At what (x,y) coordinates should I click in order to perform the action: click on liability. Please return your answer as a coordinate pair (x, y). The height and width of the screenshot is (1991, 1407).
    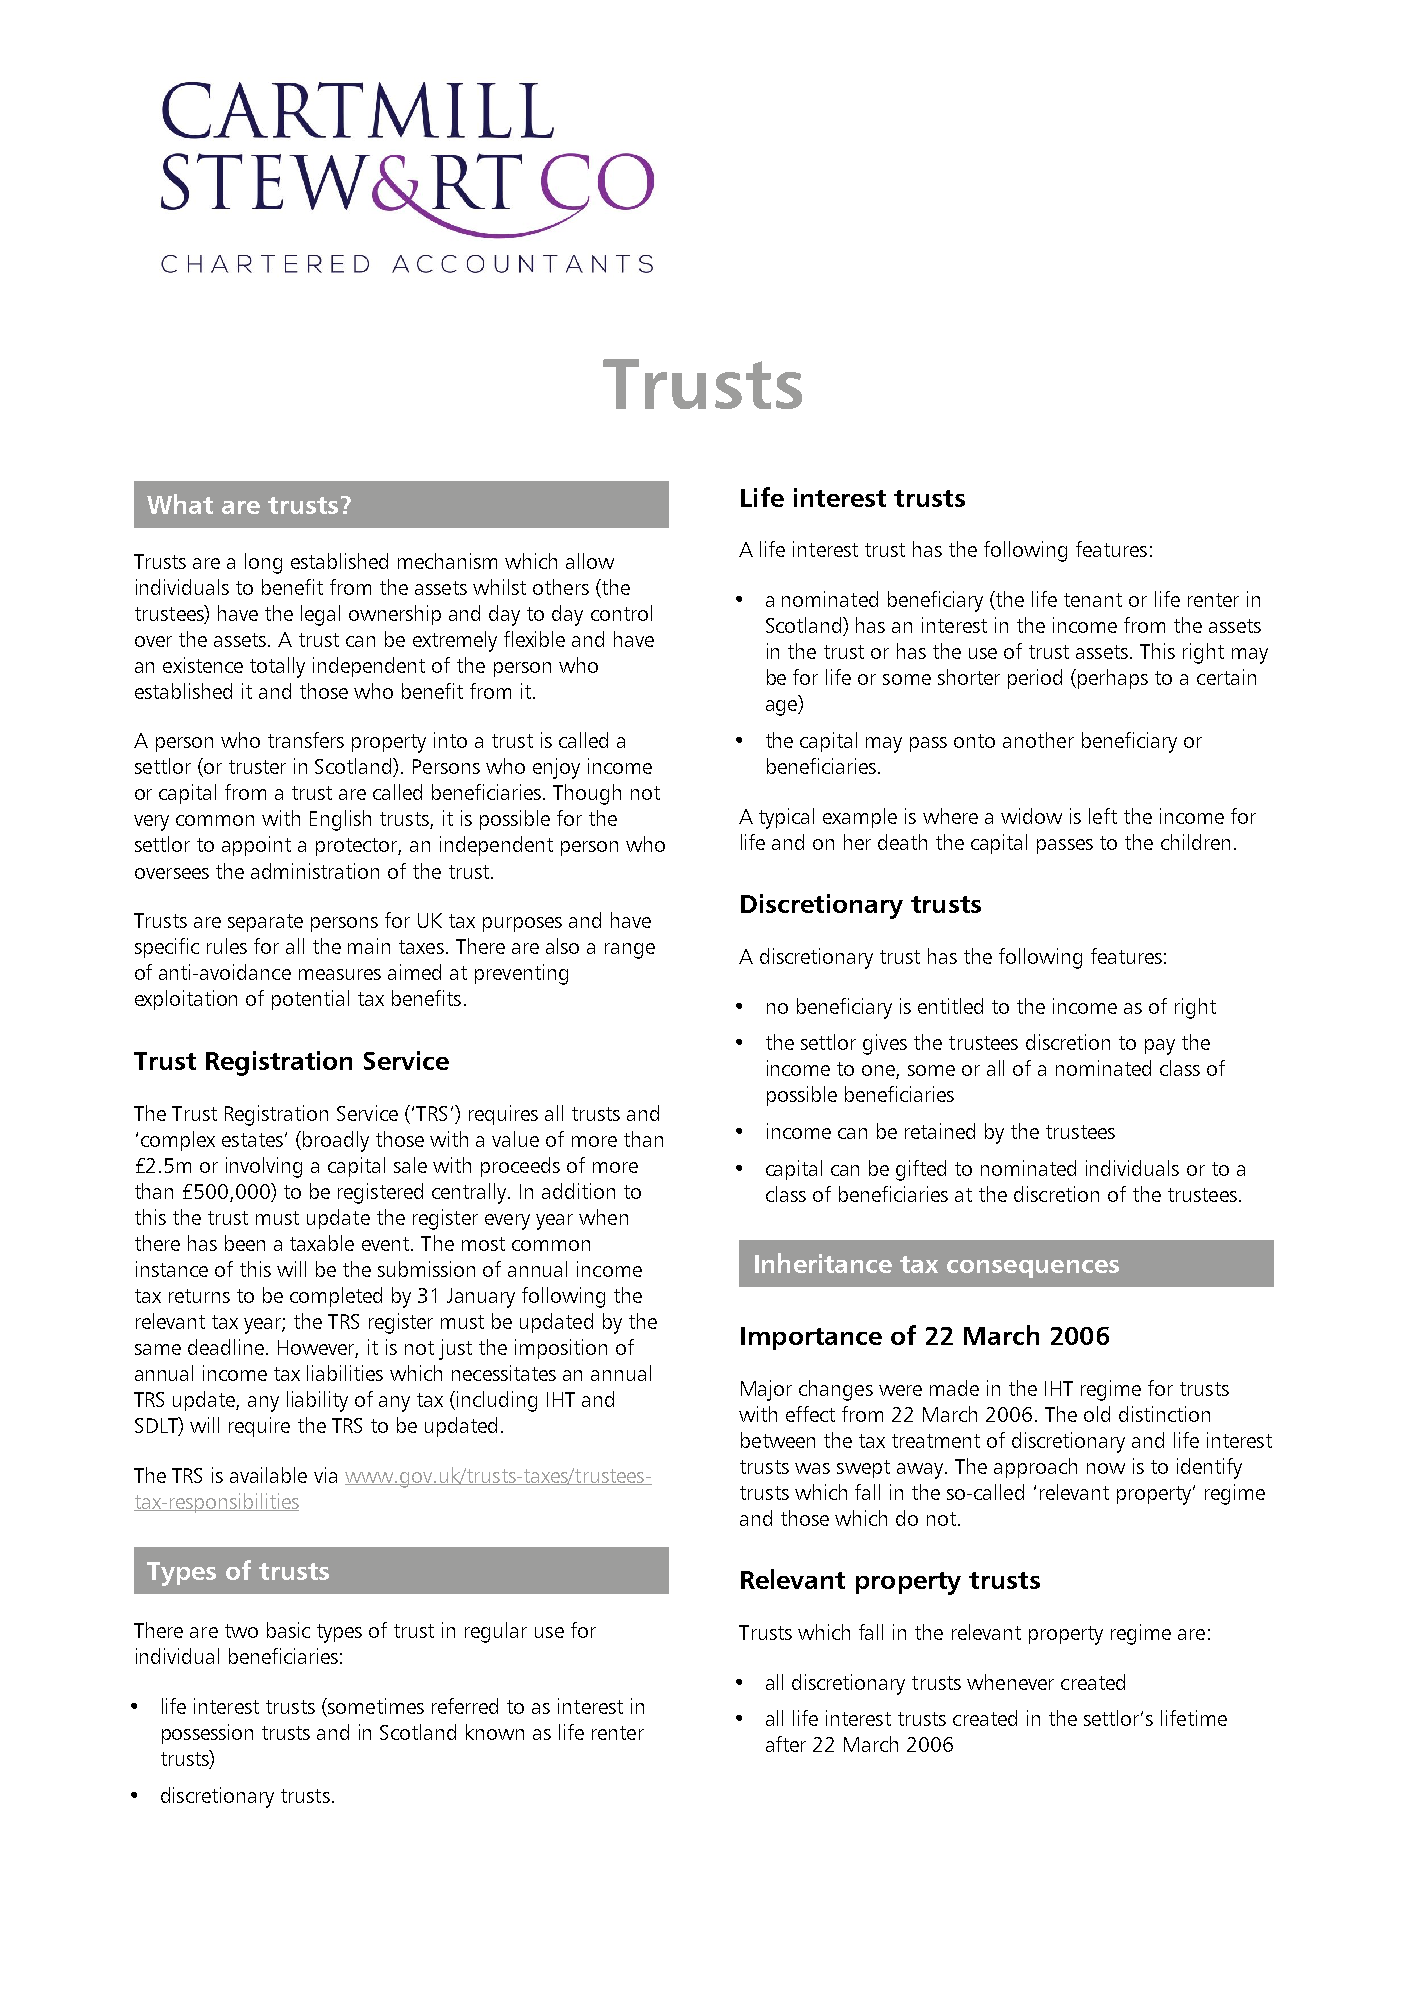
    Looking at the image, I should click on (317, 1401).
